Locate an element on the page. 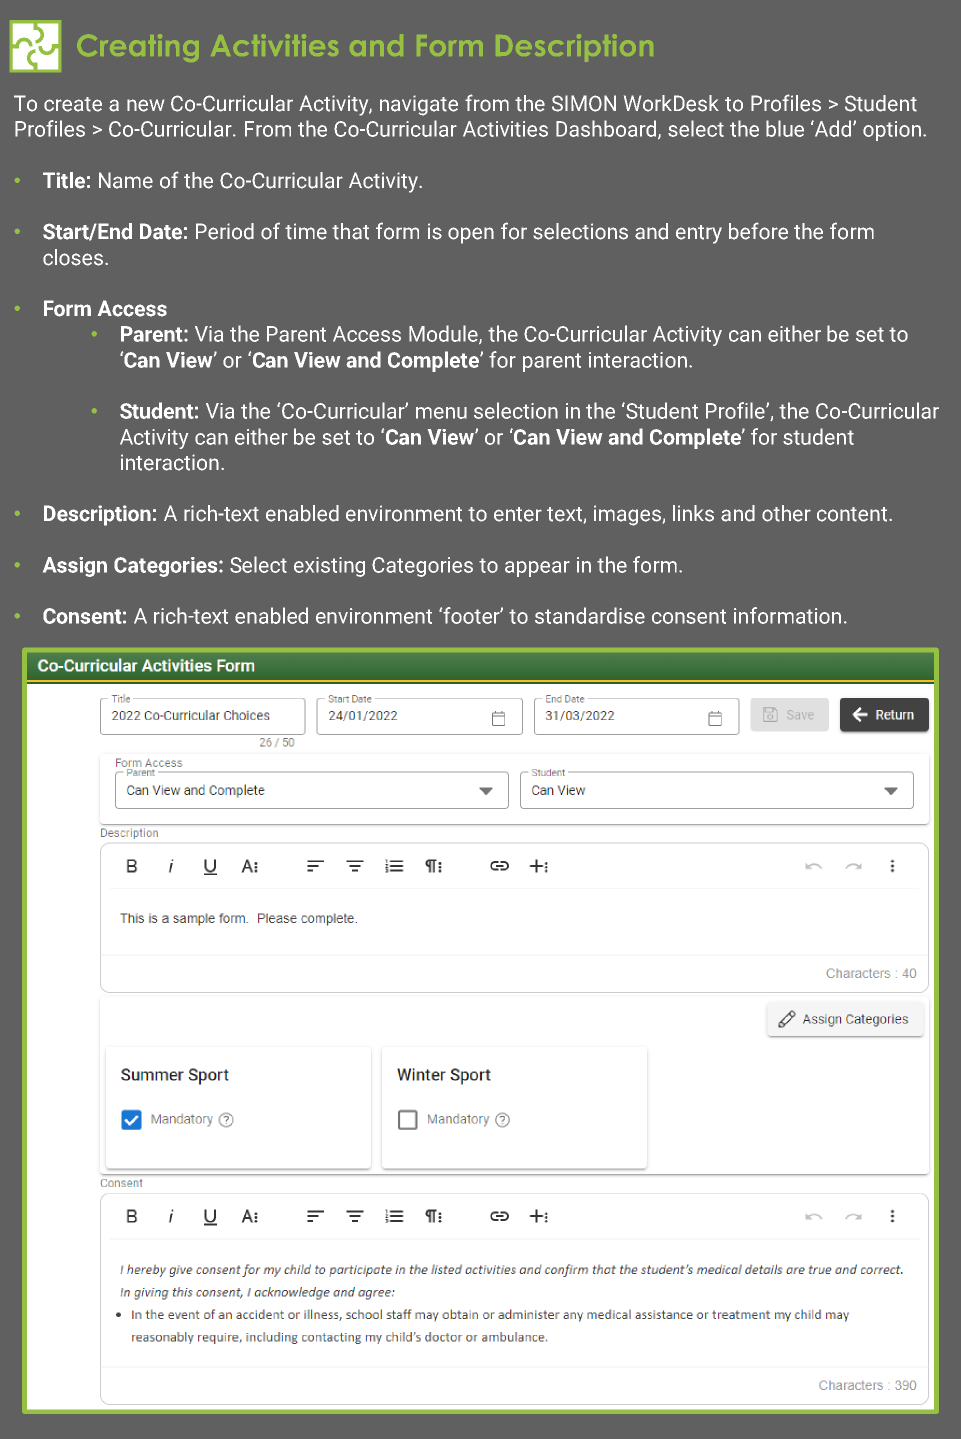 The width and height of the image is (961, 1439). other is located at coordinates (786, 513).
